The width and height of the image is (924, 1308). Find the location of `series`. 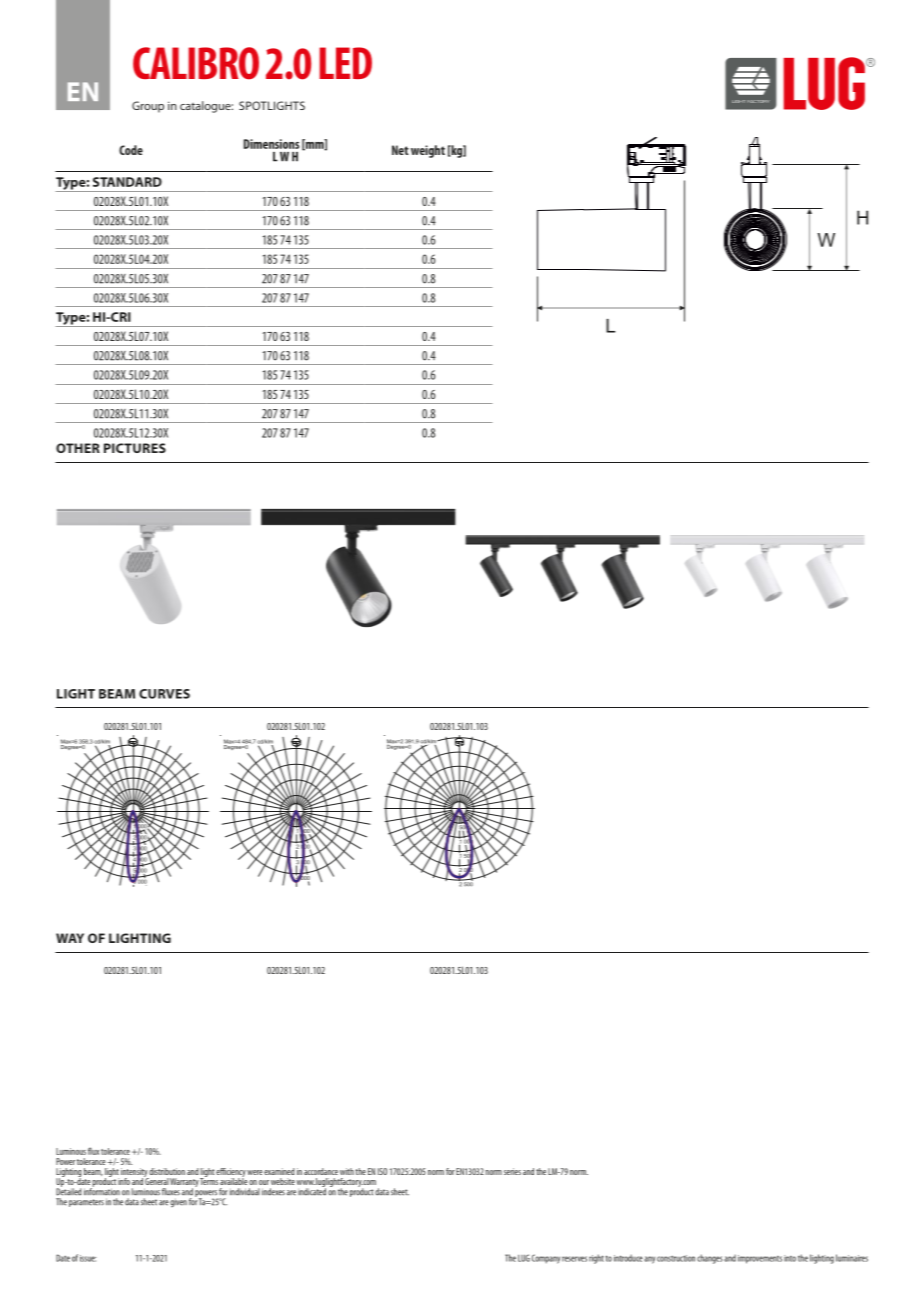

series is located at coordinates (512, 1171).
